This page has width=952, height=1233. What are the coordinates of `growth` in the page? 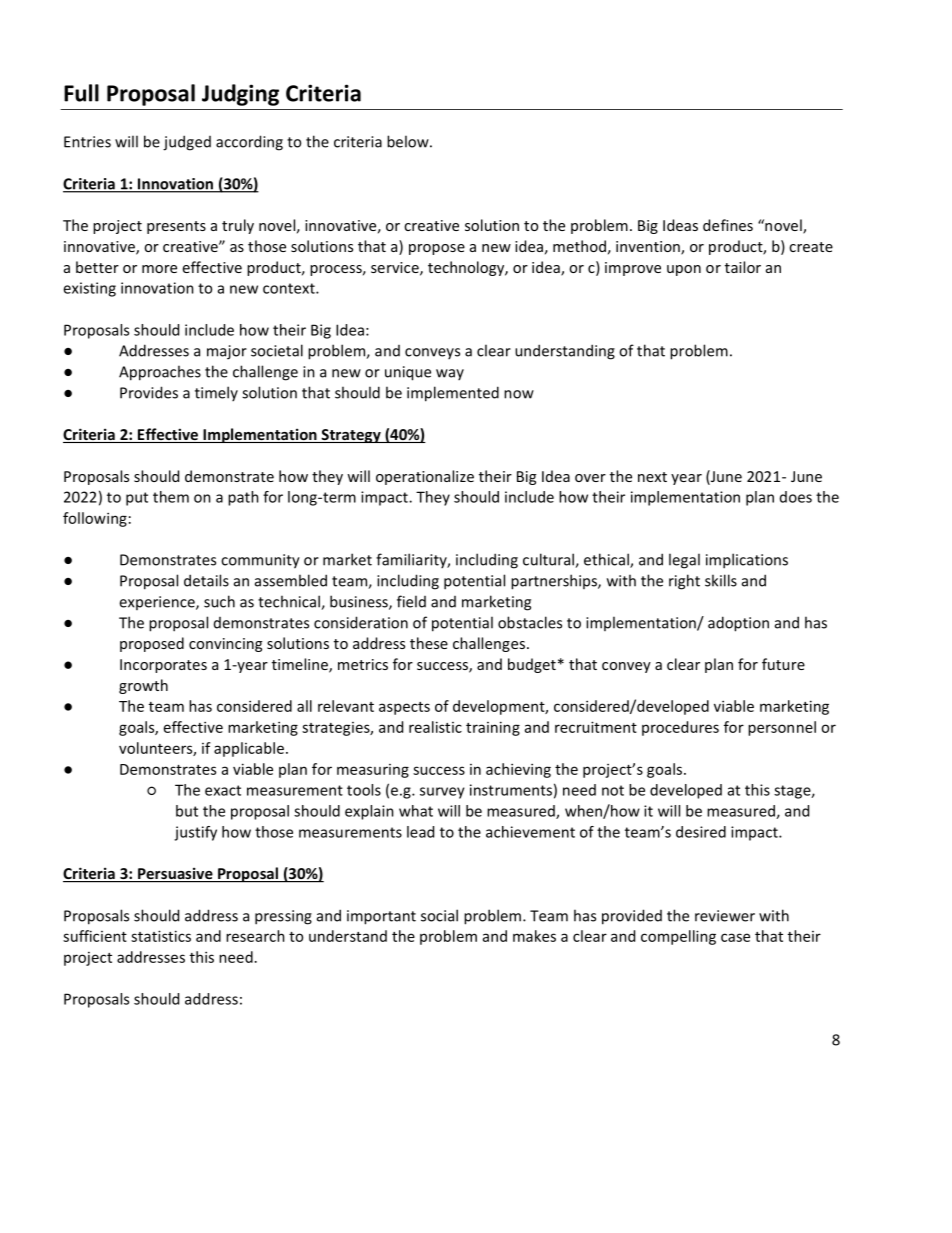 It's located at (143, 686).
